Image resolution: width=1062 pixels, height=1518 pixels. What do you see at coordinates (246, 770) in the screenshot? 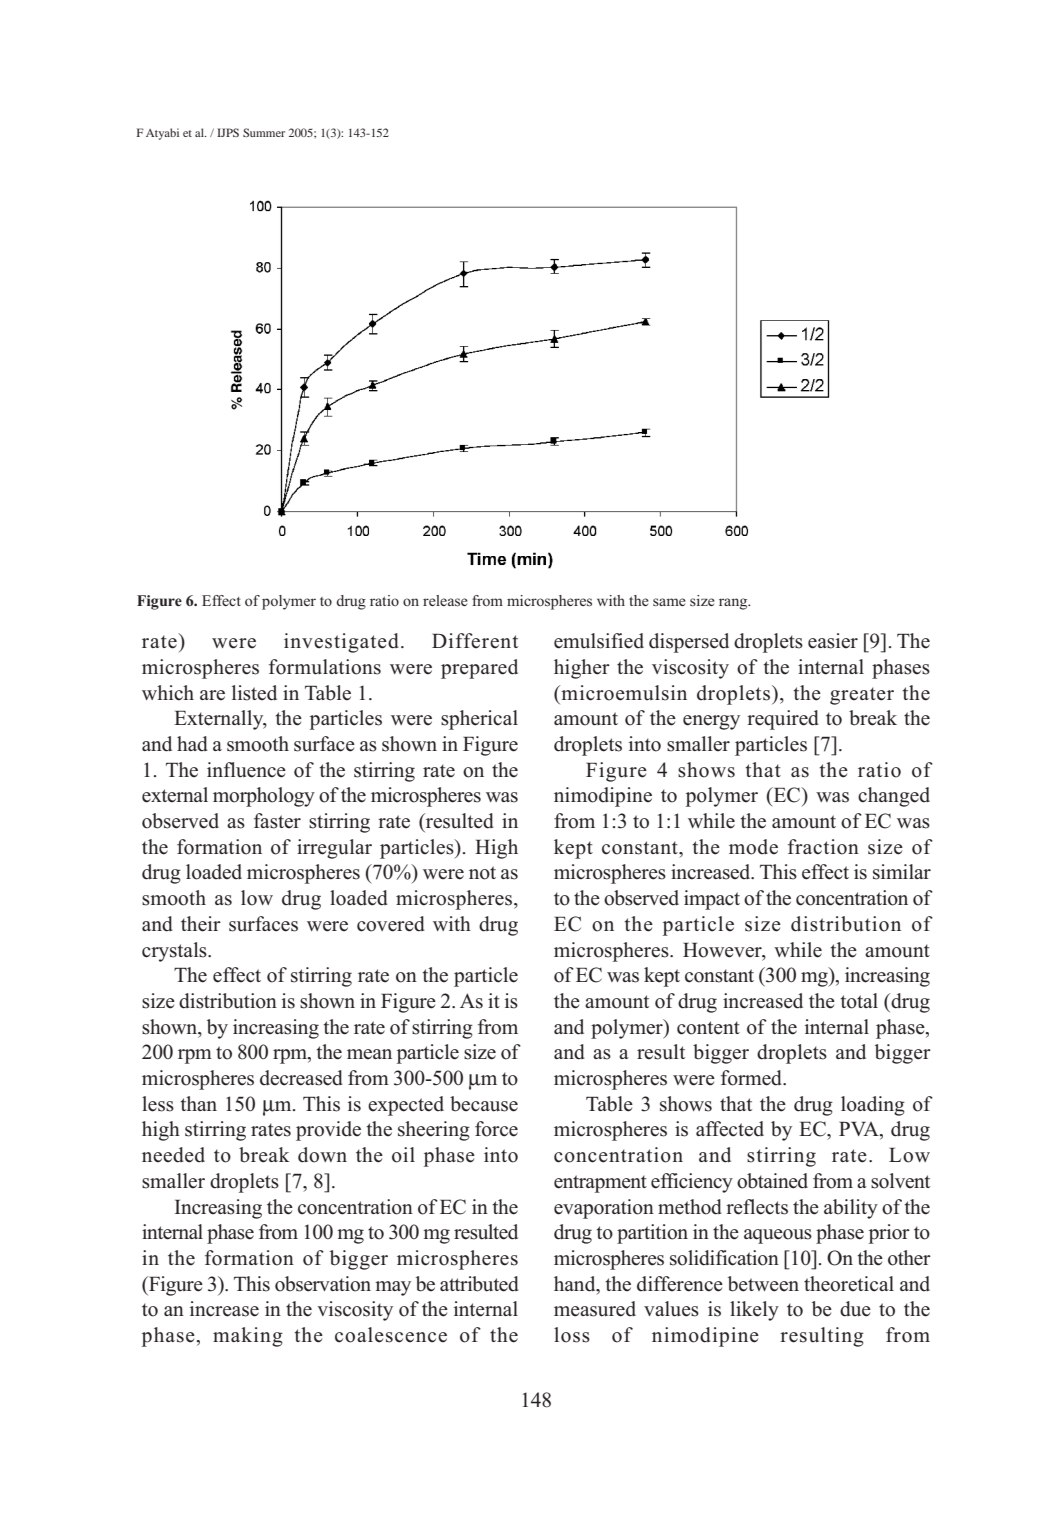
I see `influence` at bounding box center [246, 770].
